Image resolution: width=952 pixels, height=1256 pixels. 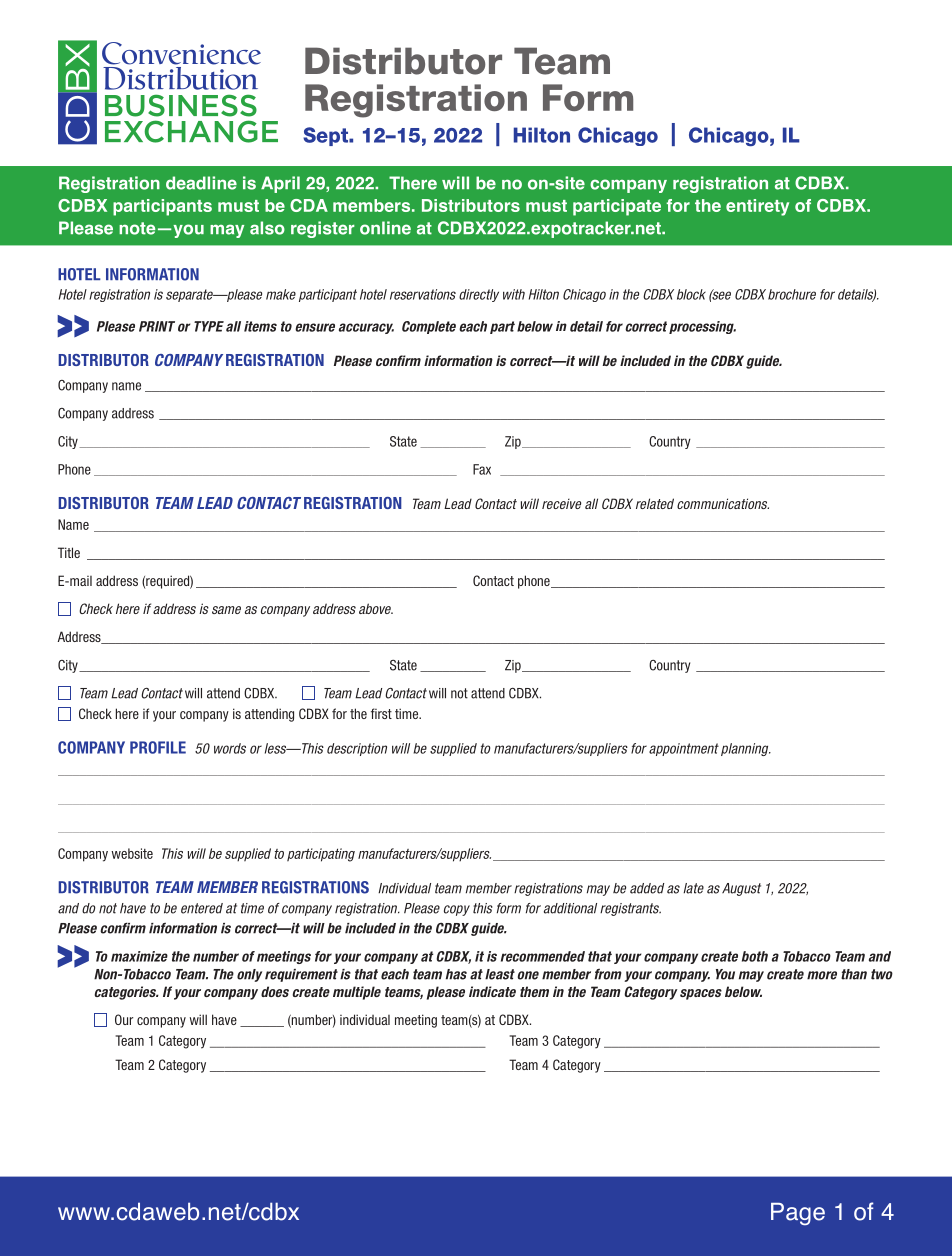 I want to click on entered, so click(x=202, y=908).
